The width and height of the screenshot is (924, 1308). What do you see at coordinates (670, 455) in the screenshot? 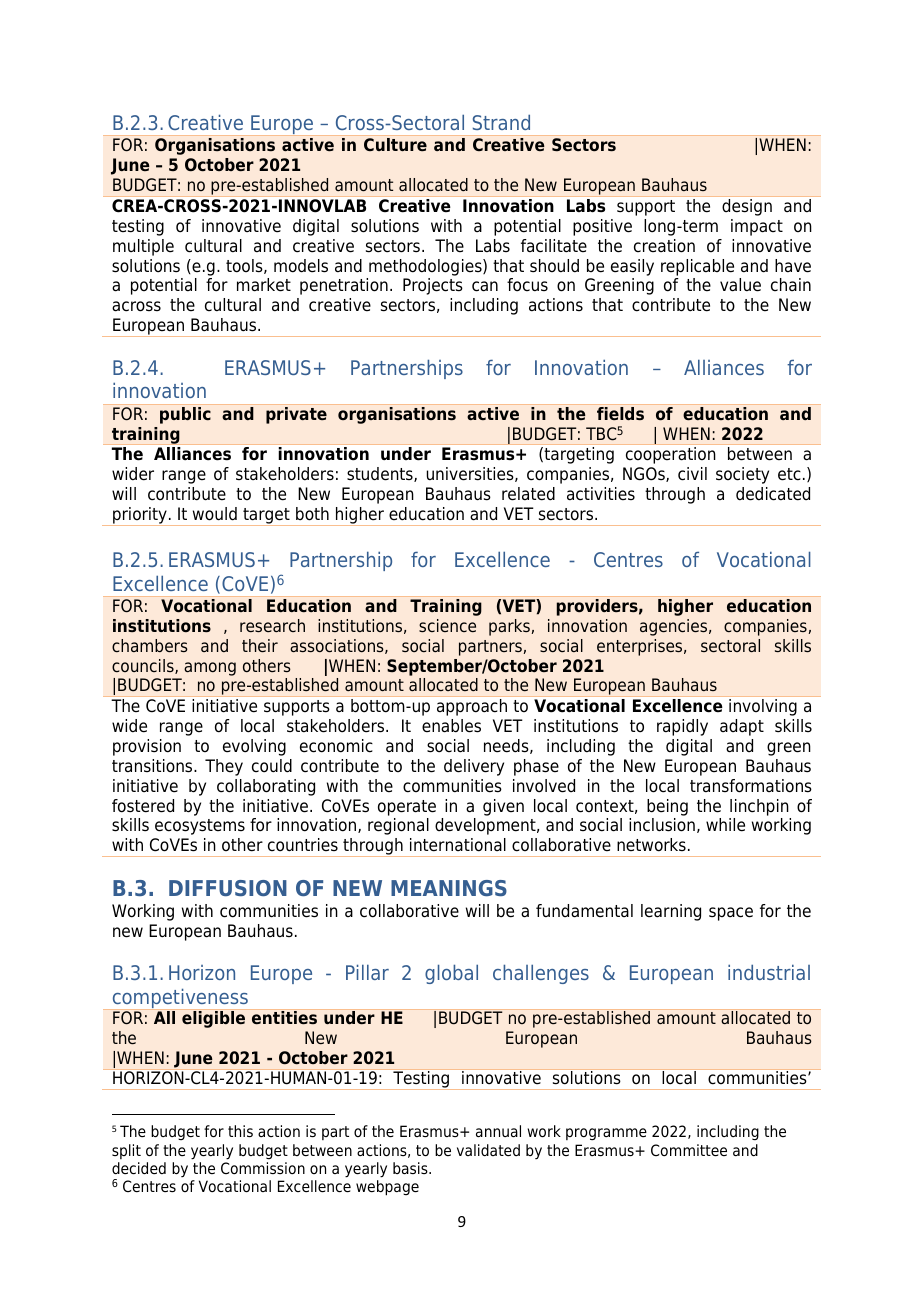
I see `cooperation` at bounding box center [670, 455].
